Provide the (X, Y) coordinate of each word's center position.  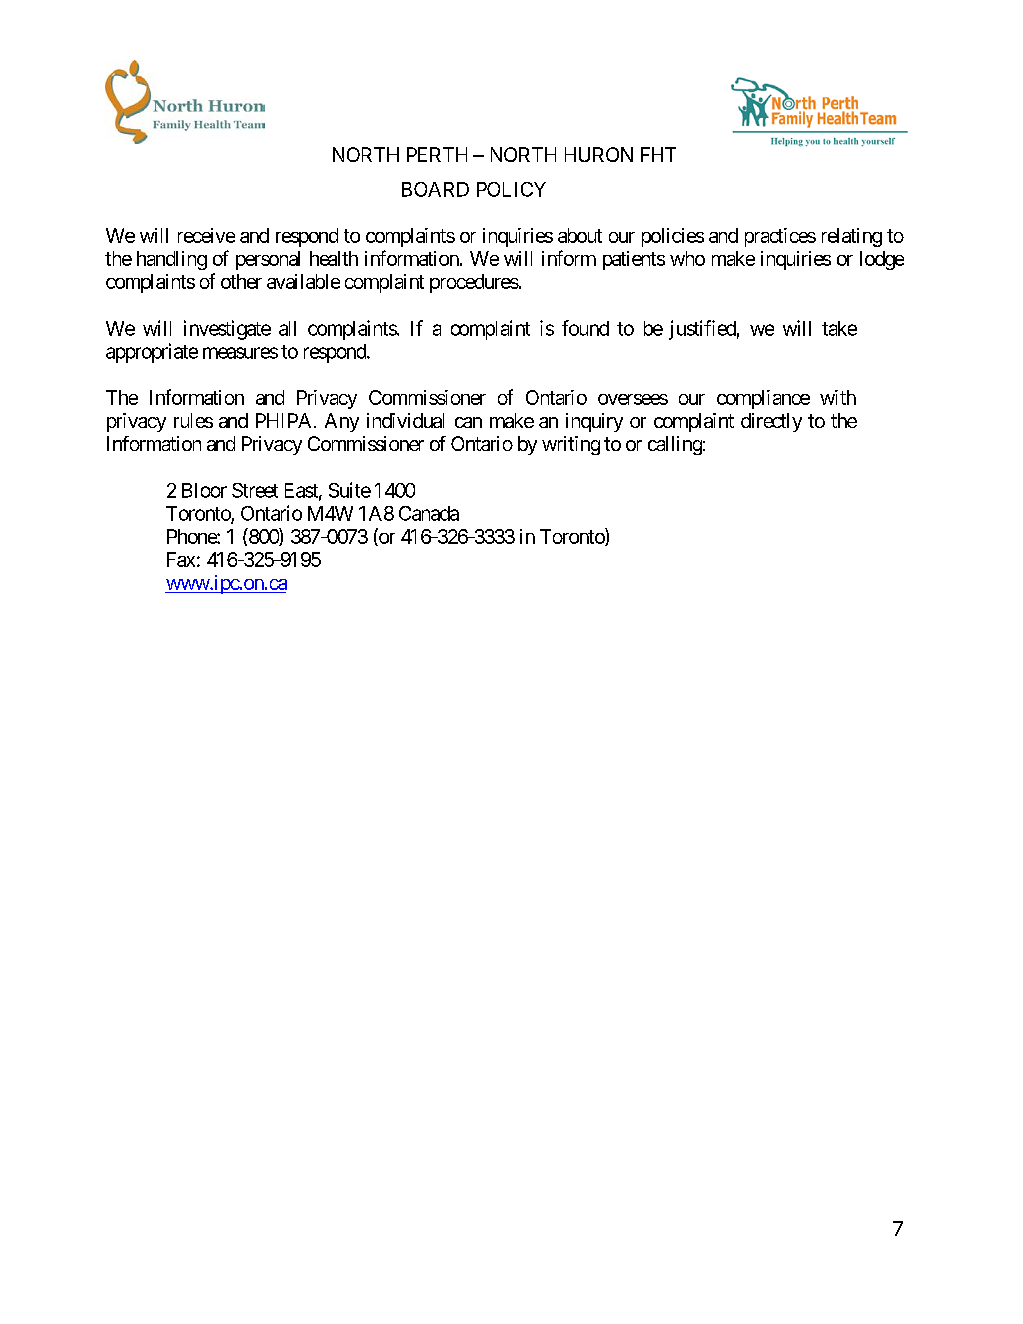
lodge (882, 260)
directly (771, 422)
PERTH (437, 154)
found (585, 328)
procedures (474, 283)
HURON (599, 154)
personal (268, 260)
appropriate (152, 353)
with (838, 397)
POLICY (511, 189)
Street (255, 490)
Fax (181, 559)
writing (571, 445)
